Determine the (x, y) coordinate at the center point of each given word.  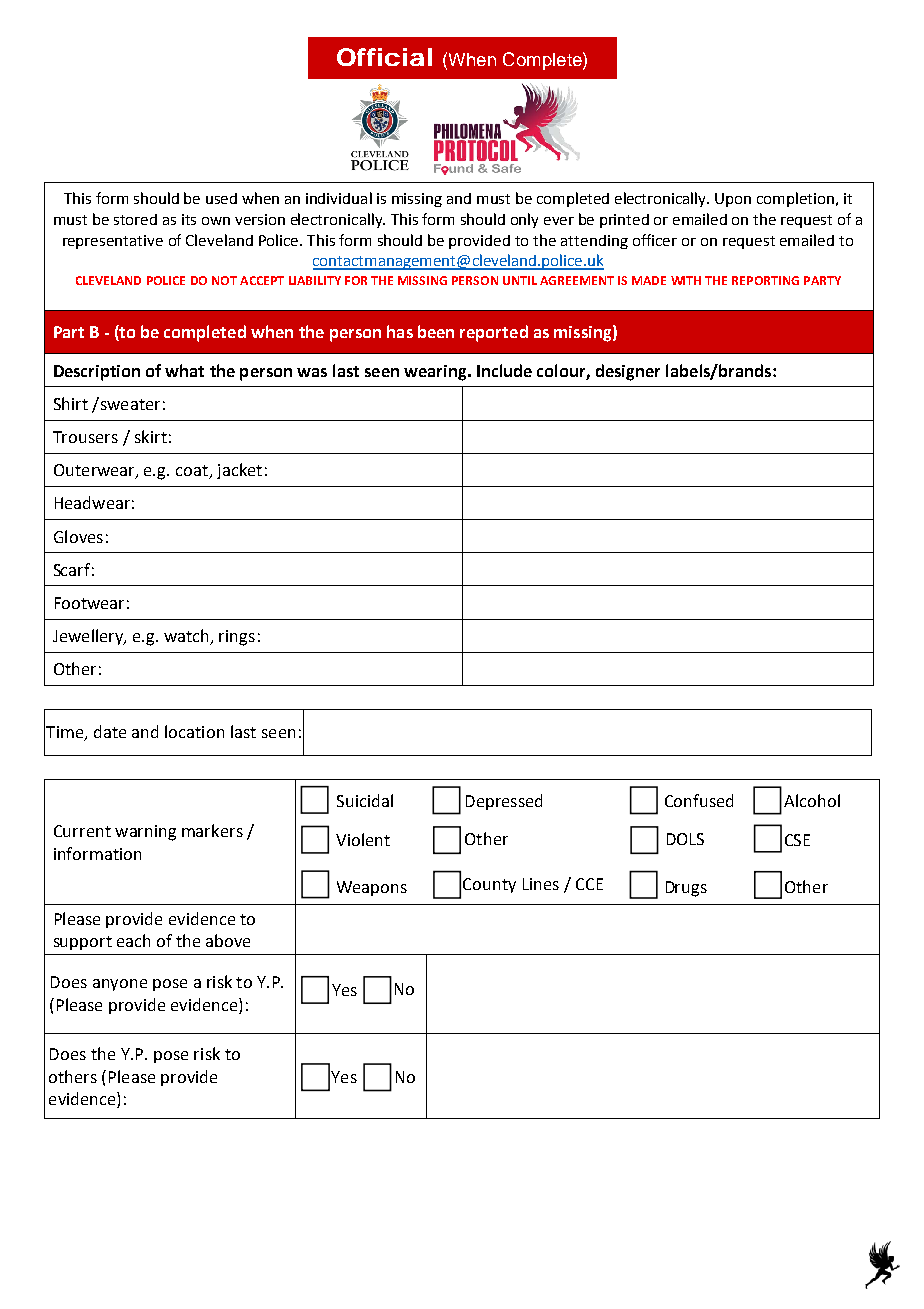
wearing (436, 373)
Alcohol (812, 800)
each (133, 940)
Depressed (504, 802)
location (194, 731)
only (524, 220)
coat (193, 472)
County (489, 885)
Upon (733, 200)
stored (135, 219)
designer (628, 372)
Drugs (686, 889)
